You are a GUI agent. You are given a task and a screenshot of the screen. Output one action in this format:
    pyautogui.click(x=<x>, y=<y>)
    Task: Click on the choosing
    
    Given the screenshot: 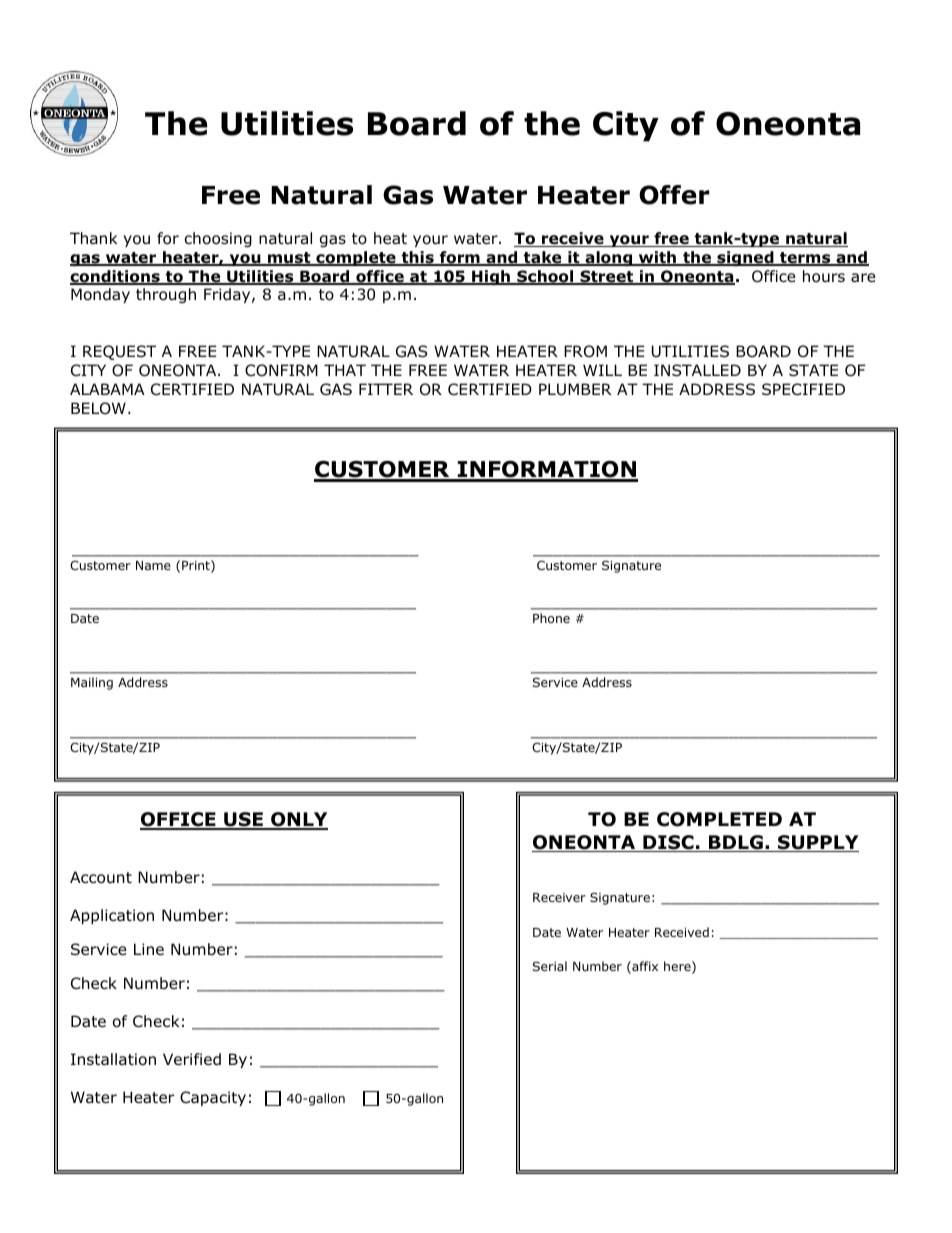 What is the action you would take?
    pyautogui.click(x=218, y=239)
